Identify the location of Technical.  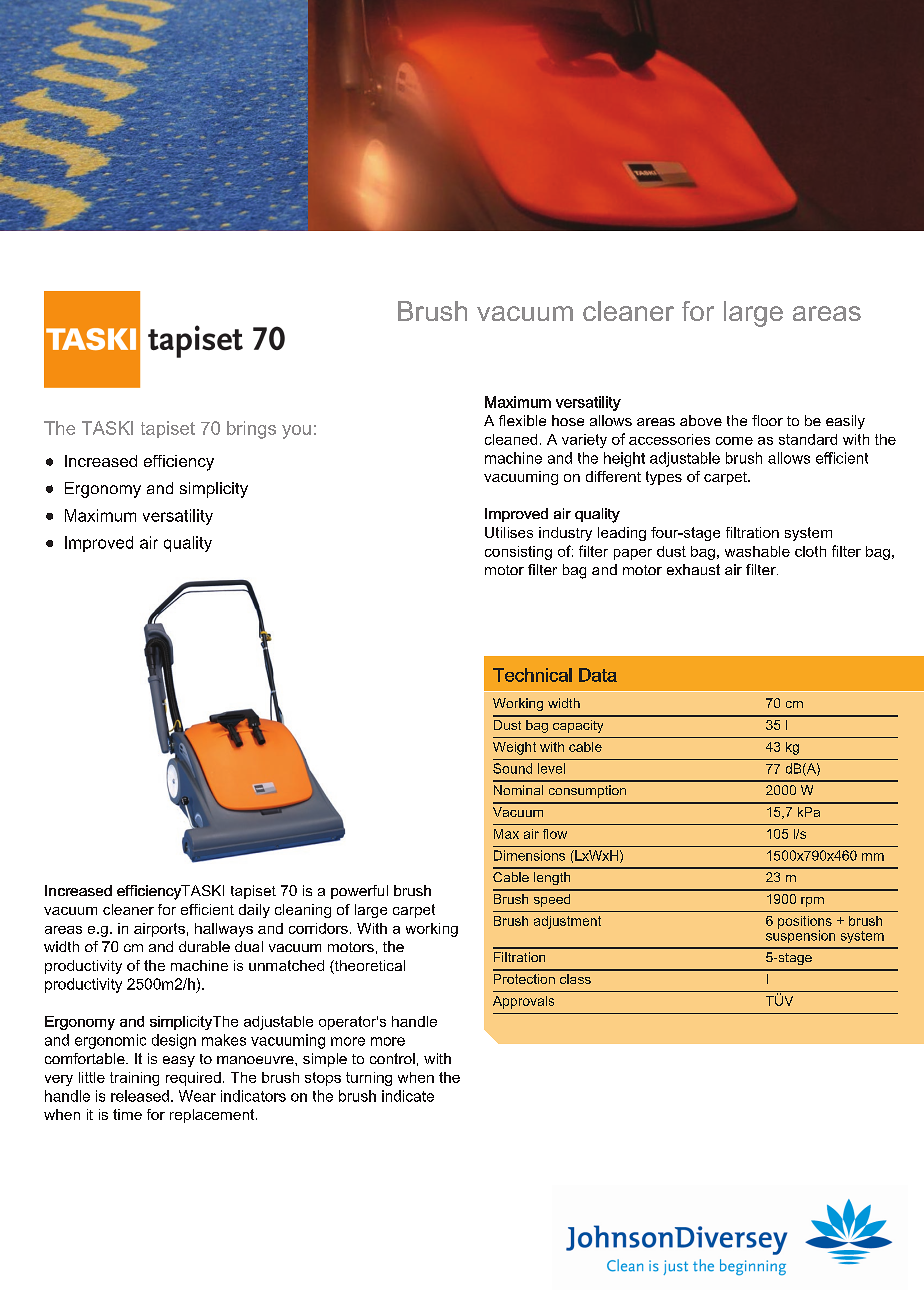
(532, 675).
